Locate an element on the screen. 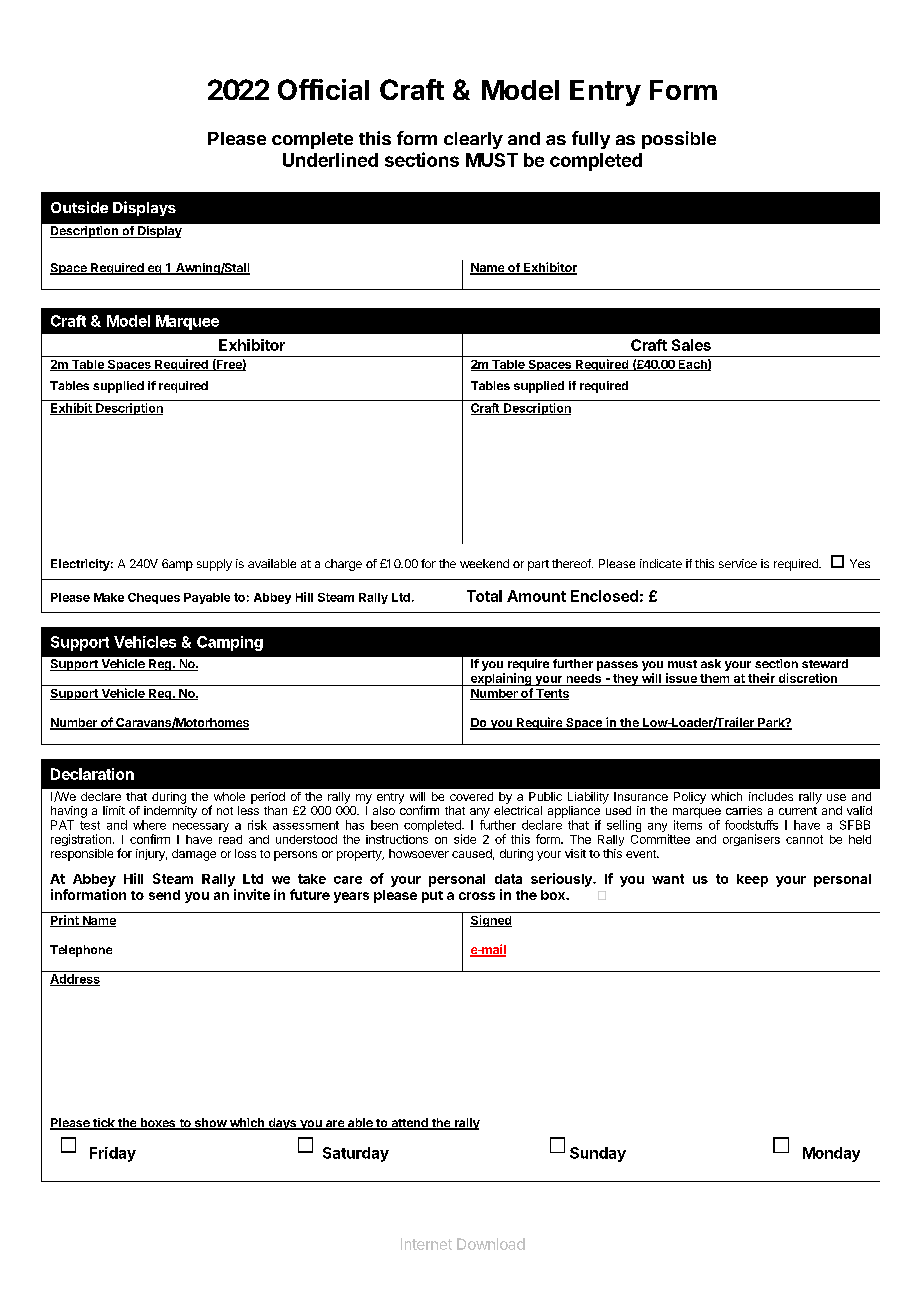 Image resolution: width=924 pixels, height=1308 pixels. possible is located at coordinates (679, 140).
